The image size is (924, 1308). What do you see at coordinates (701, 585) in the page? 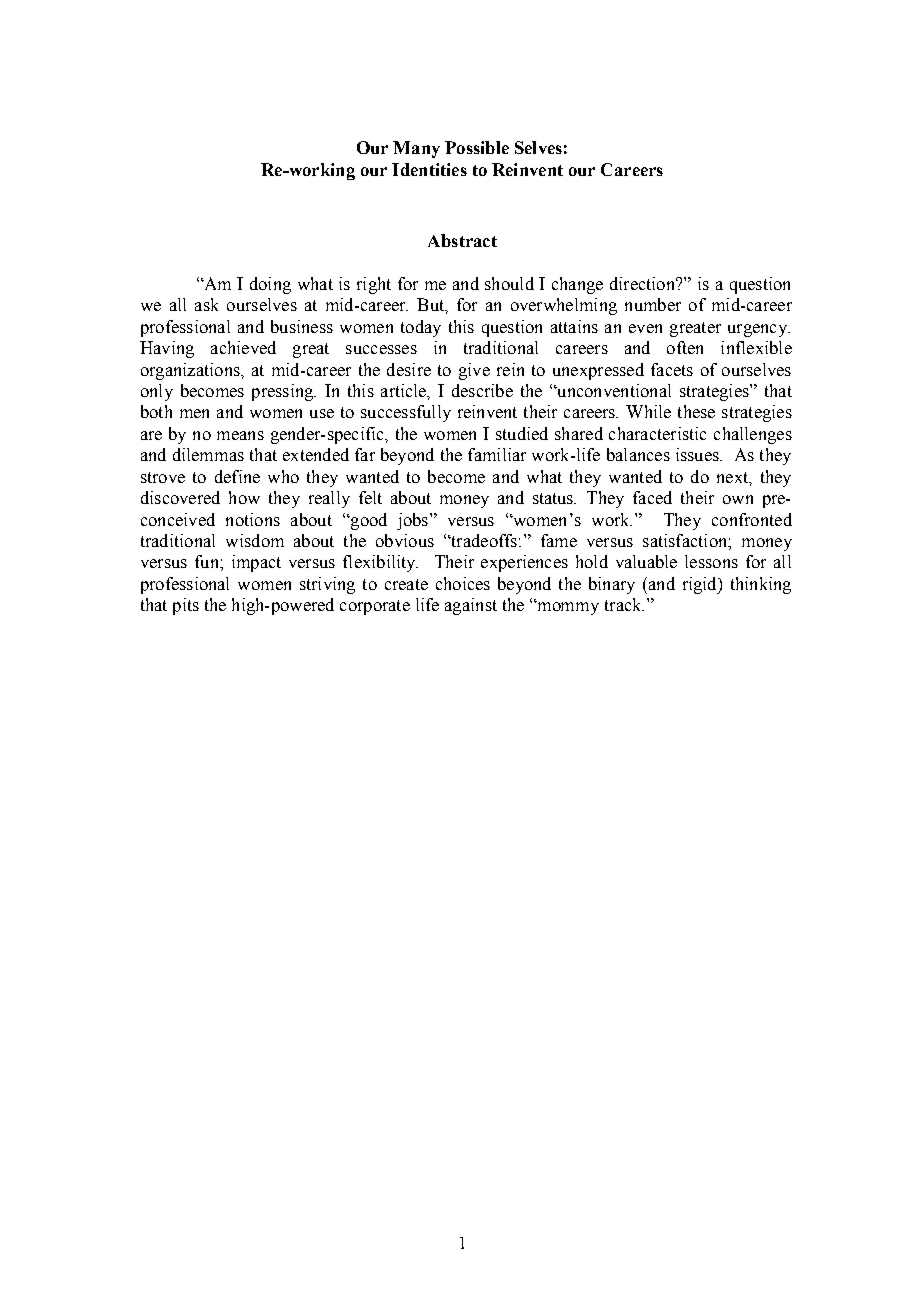
I see `rigid` at bounding box center [701, 585].
